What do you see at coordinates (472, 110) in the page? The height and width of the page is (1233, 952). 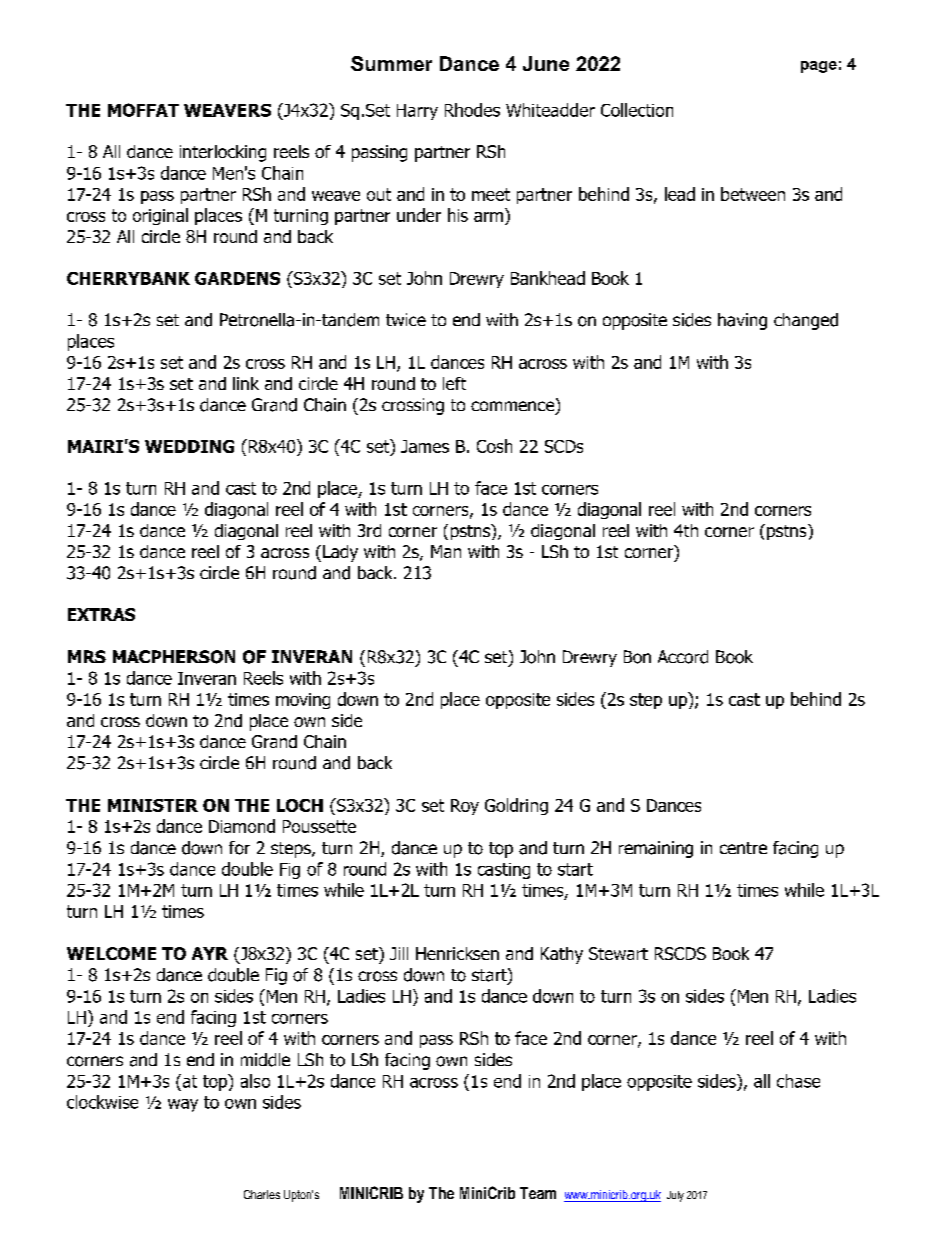 I see `Rhodes` at bounding box center [472, 110].
